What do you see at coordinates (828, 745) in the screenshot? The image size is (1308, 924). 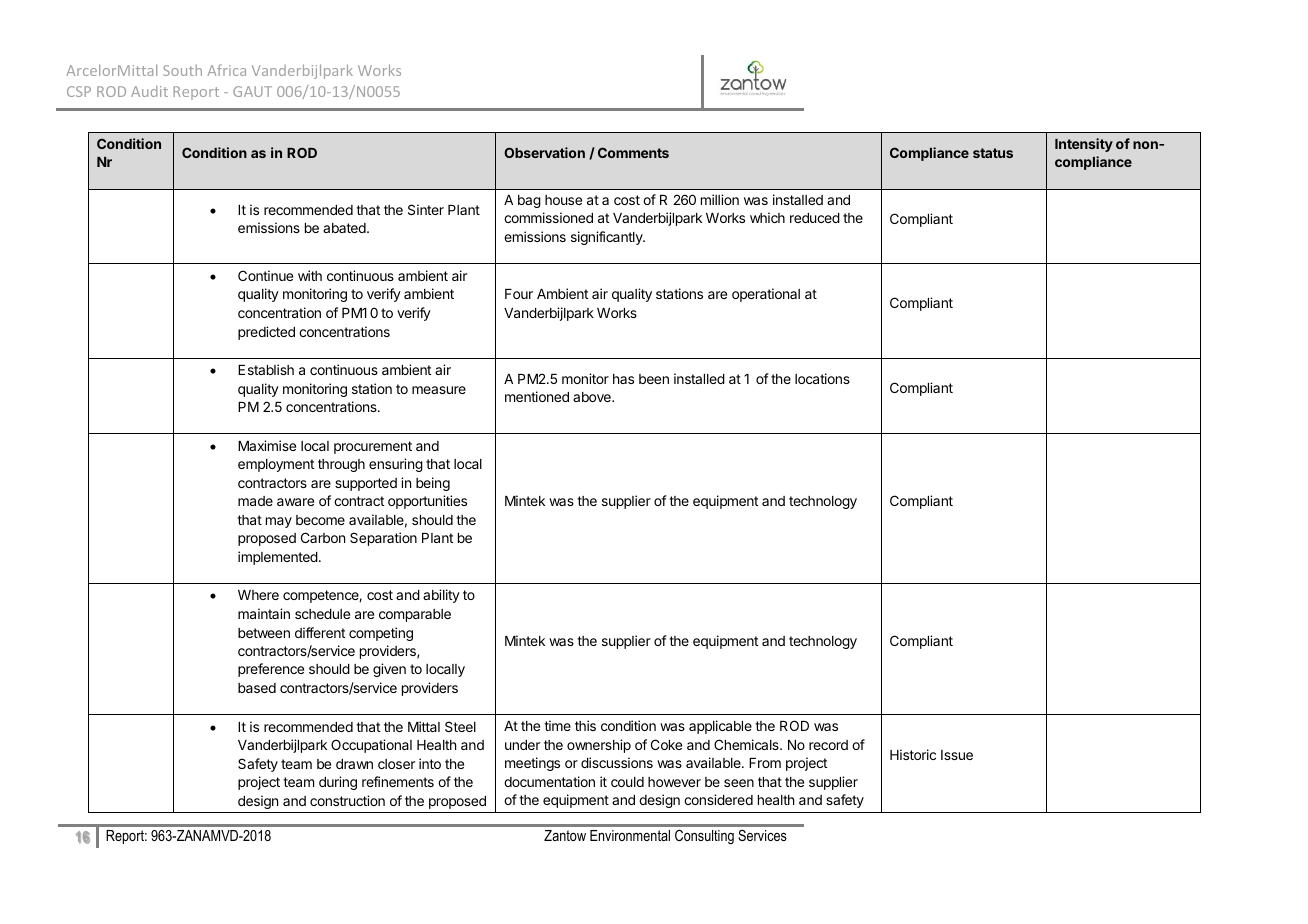 I see `record` at bounding box center [828, 745].
